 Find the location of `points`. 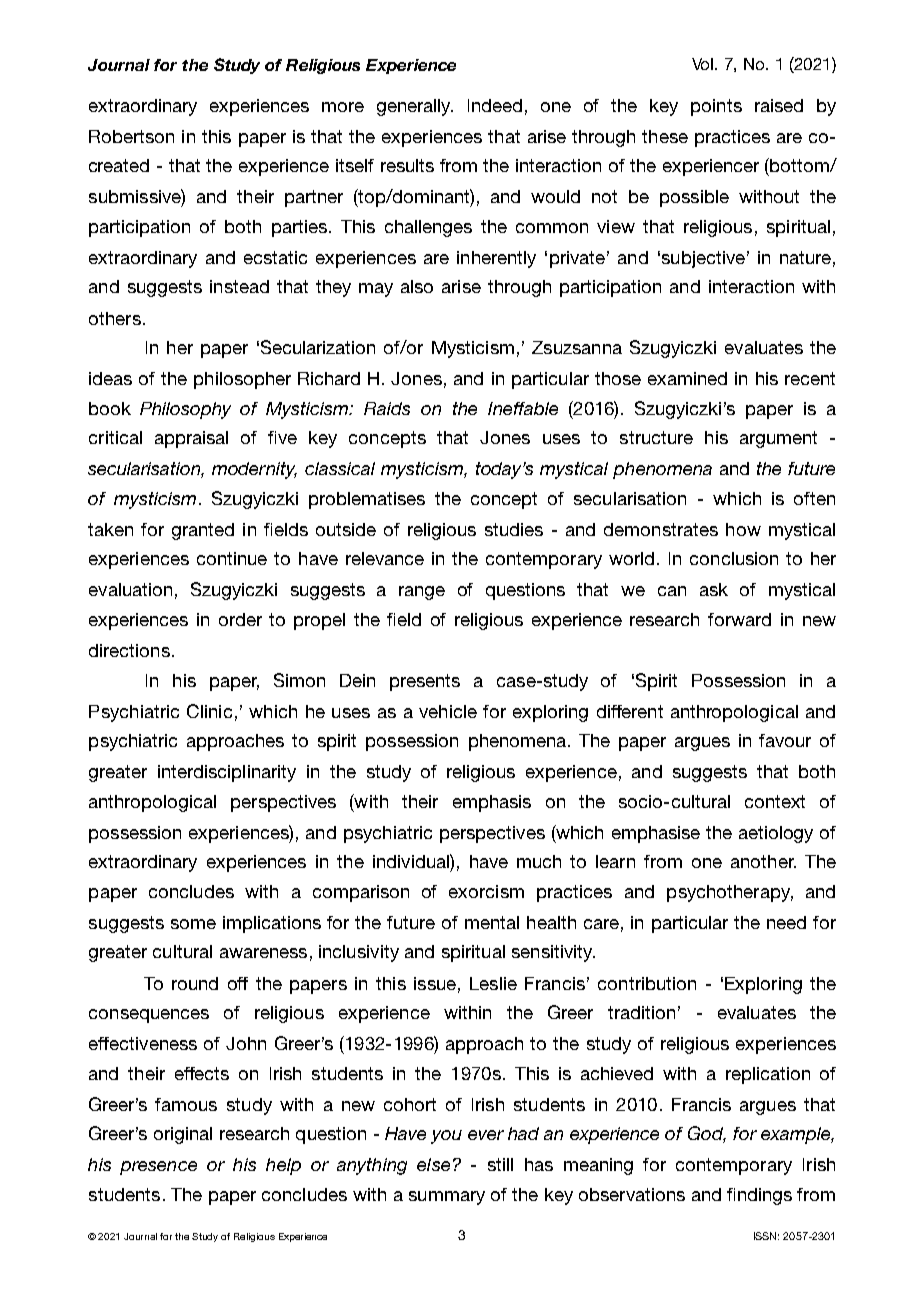

points is located at coordinates (716, 107).
